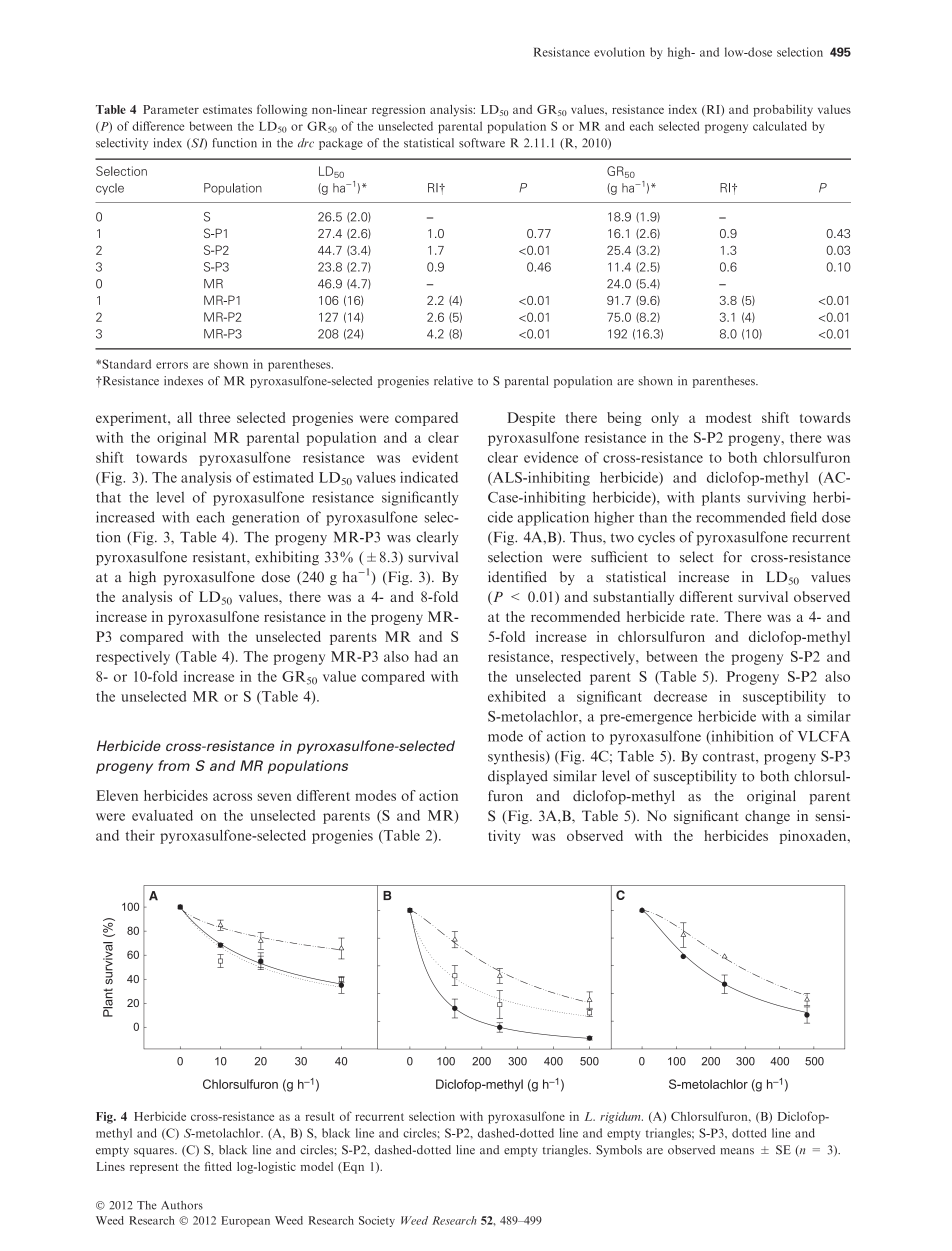 Image resolution: width=952 pixels, height=1251 pixels. Describe the element at coordinates (108, 497) in the screenshot. I see `that` at that location.
